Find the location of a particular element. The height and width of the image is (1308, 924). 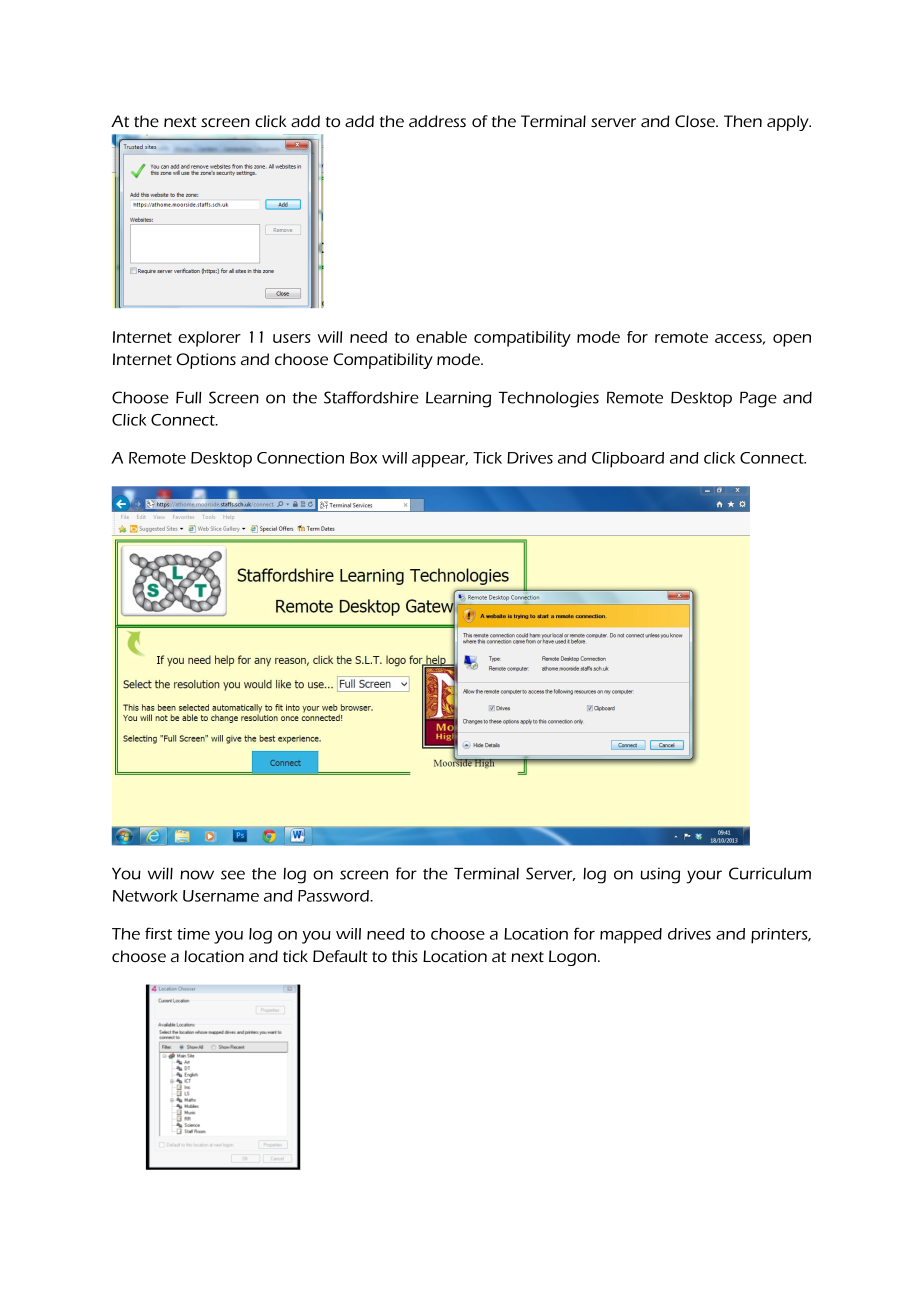

Page is located at coordinates (758, 399).
